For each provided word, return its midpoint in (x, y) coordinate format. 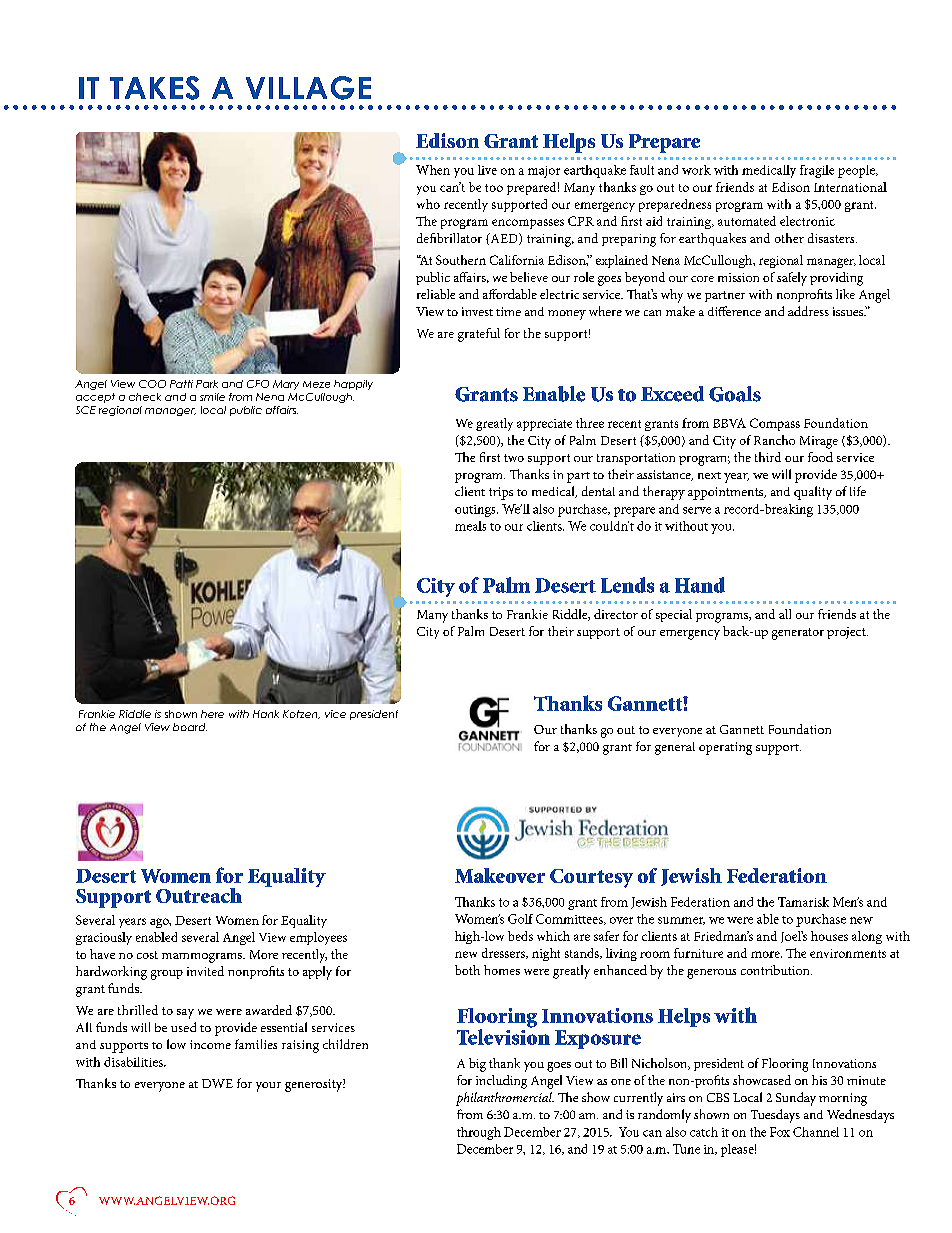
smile (212, 397)
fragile (817, 171)
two (514, 458)
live (487, 170)
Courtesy (591, 878)
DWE (217, 1083)
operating (725, 748)
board (190, 727)
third (768, 457)
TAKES (154, 88)
